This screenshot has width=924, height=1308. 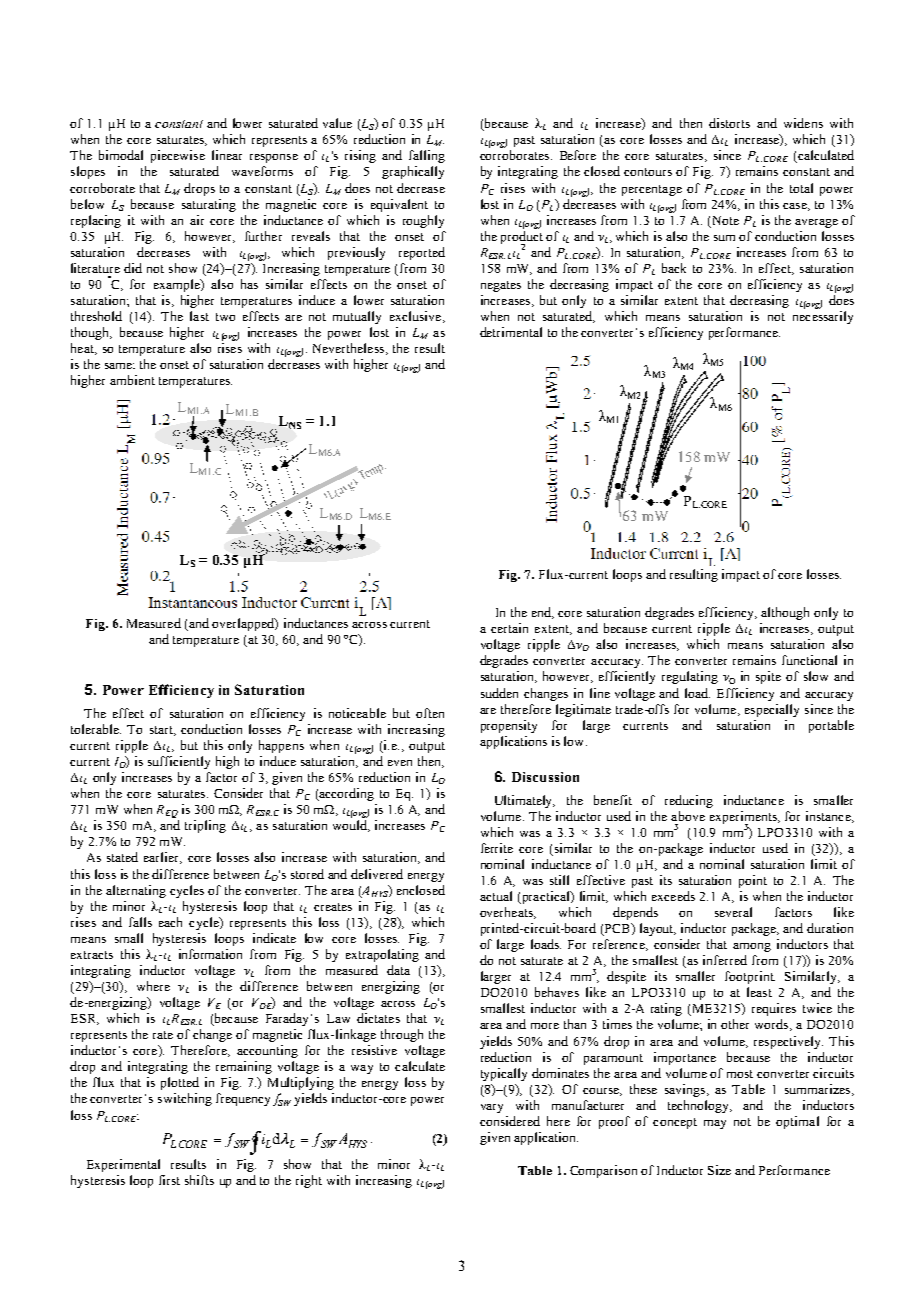 What do you see at coordinates (690, 677) in the screenshot?
I see `regulating` at bounding box center [690, 677].
